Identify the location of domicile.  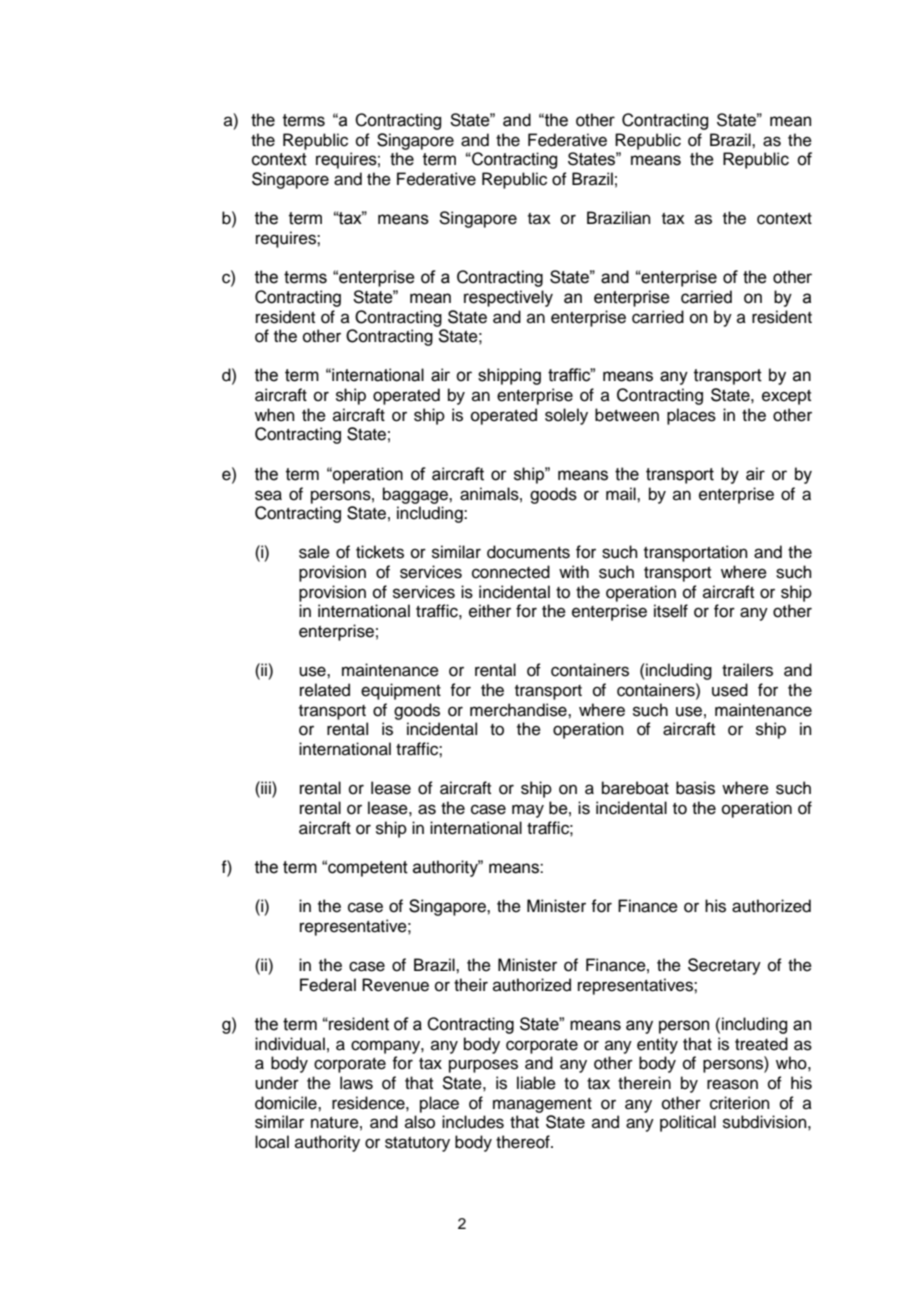
(287, 1103).
